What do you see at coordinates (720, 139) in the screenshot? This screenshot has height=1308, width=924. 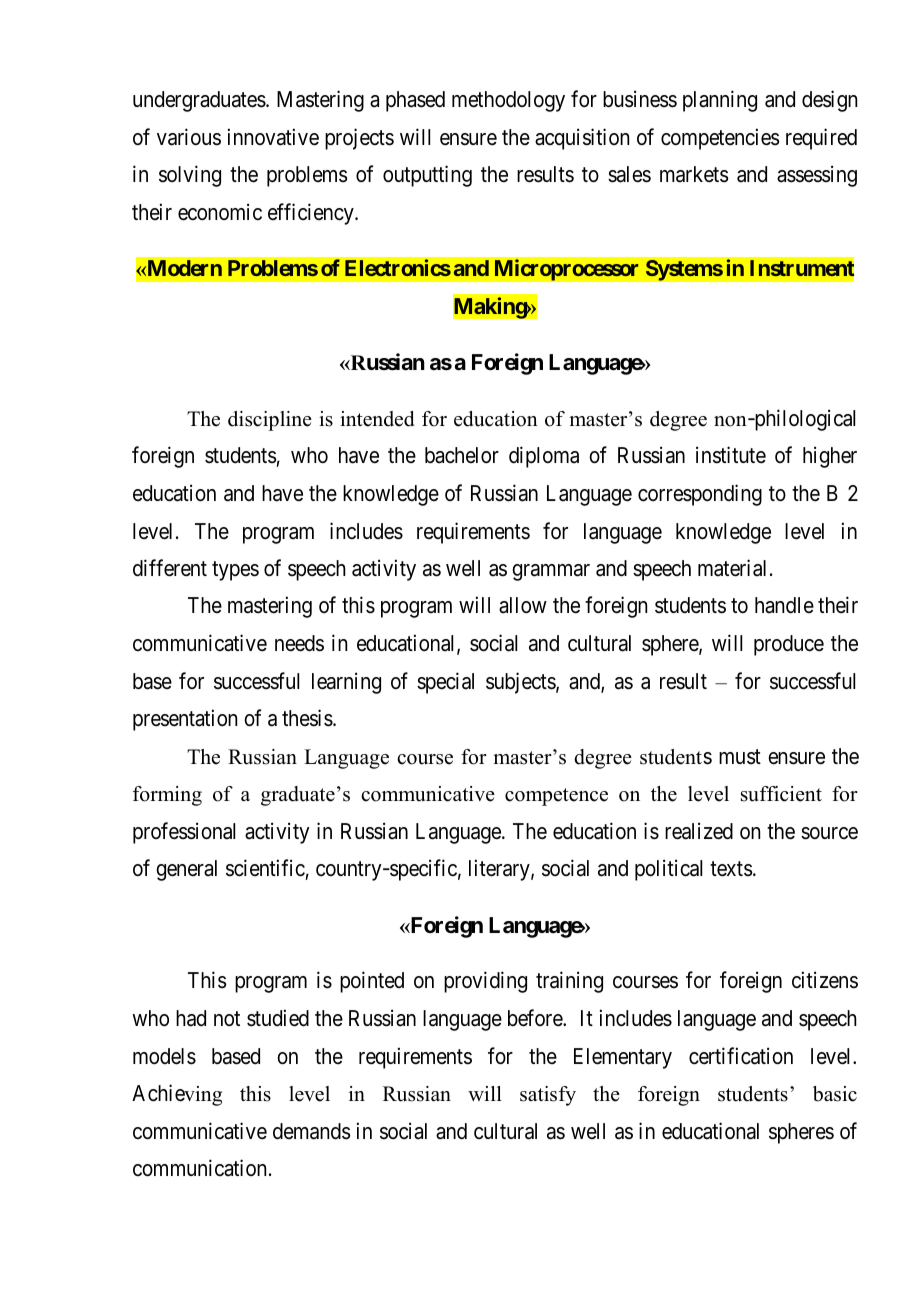 I see `competencies` at bounding box center [720, 139].
